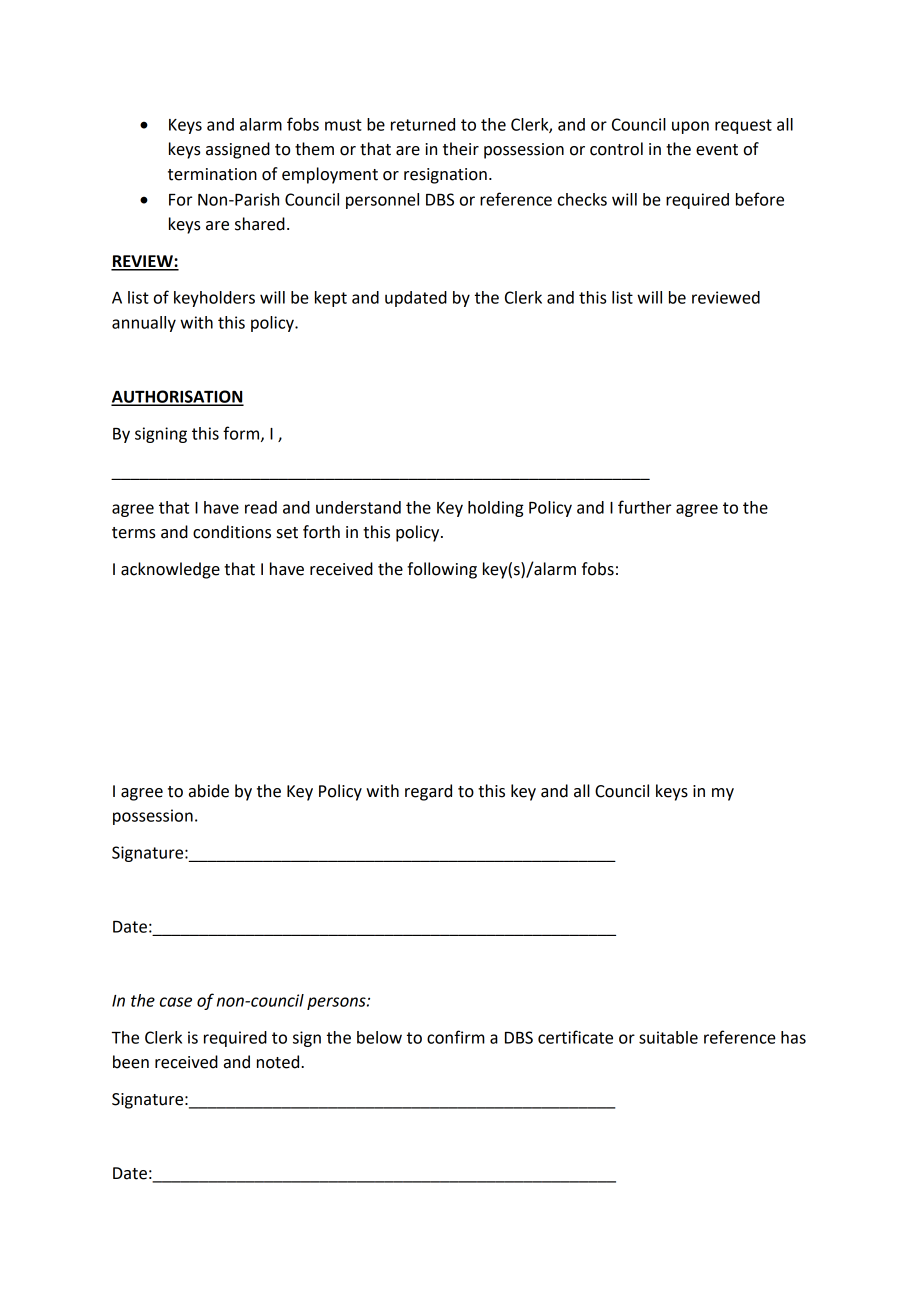 The height and width of the screenshot is (1308, 924). I want to click on termination, so click(212, 174).
